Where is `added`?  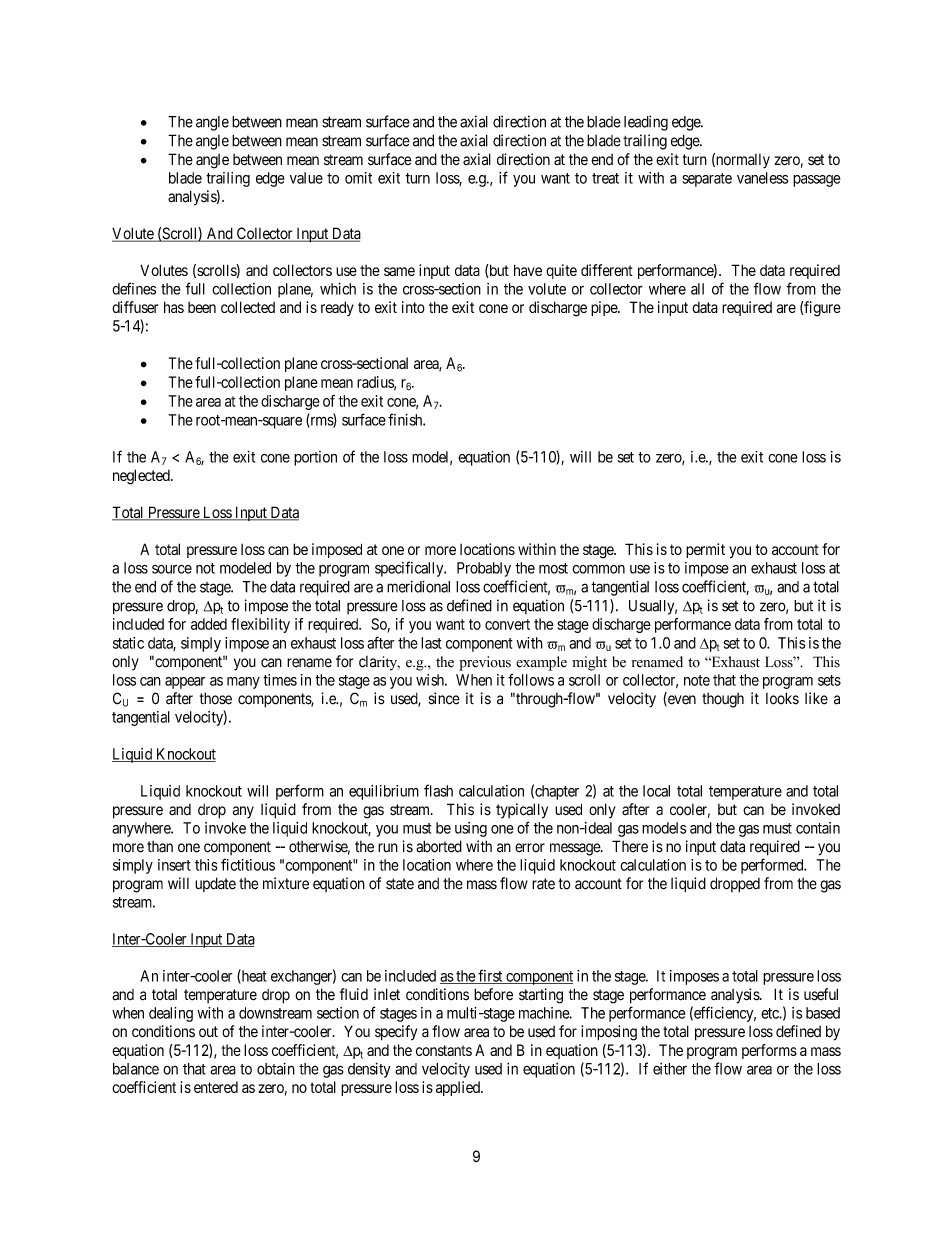 added is located at coordinates (209, 624).
